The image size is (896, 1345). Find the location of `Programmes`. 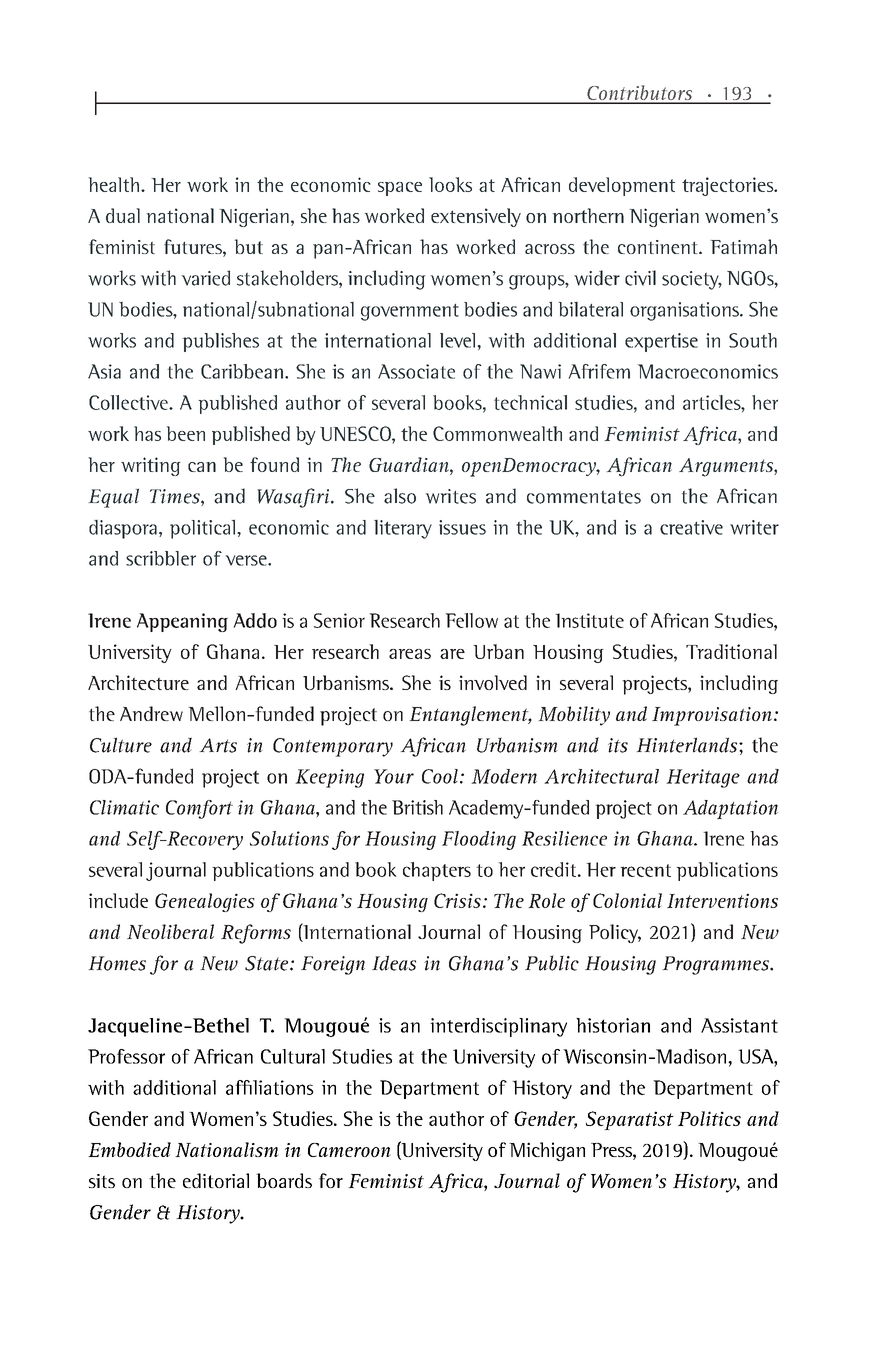

Programmes is located at coordinates (716, 965).
